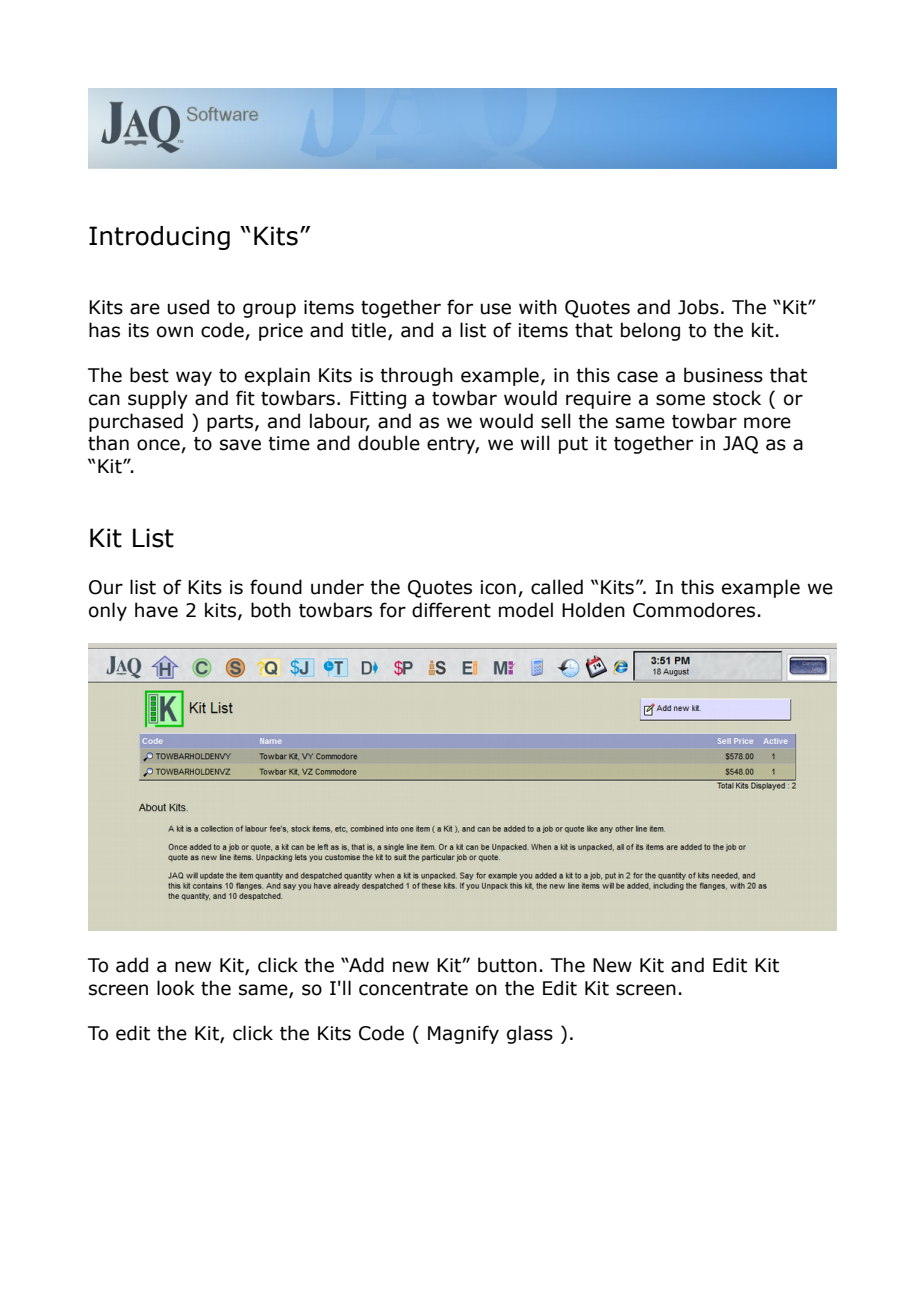 This page has height=1308, width=924. I want to click on double, so click(389, 443).
